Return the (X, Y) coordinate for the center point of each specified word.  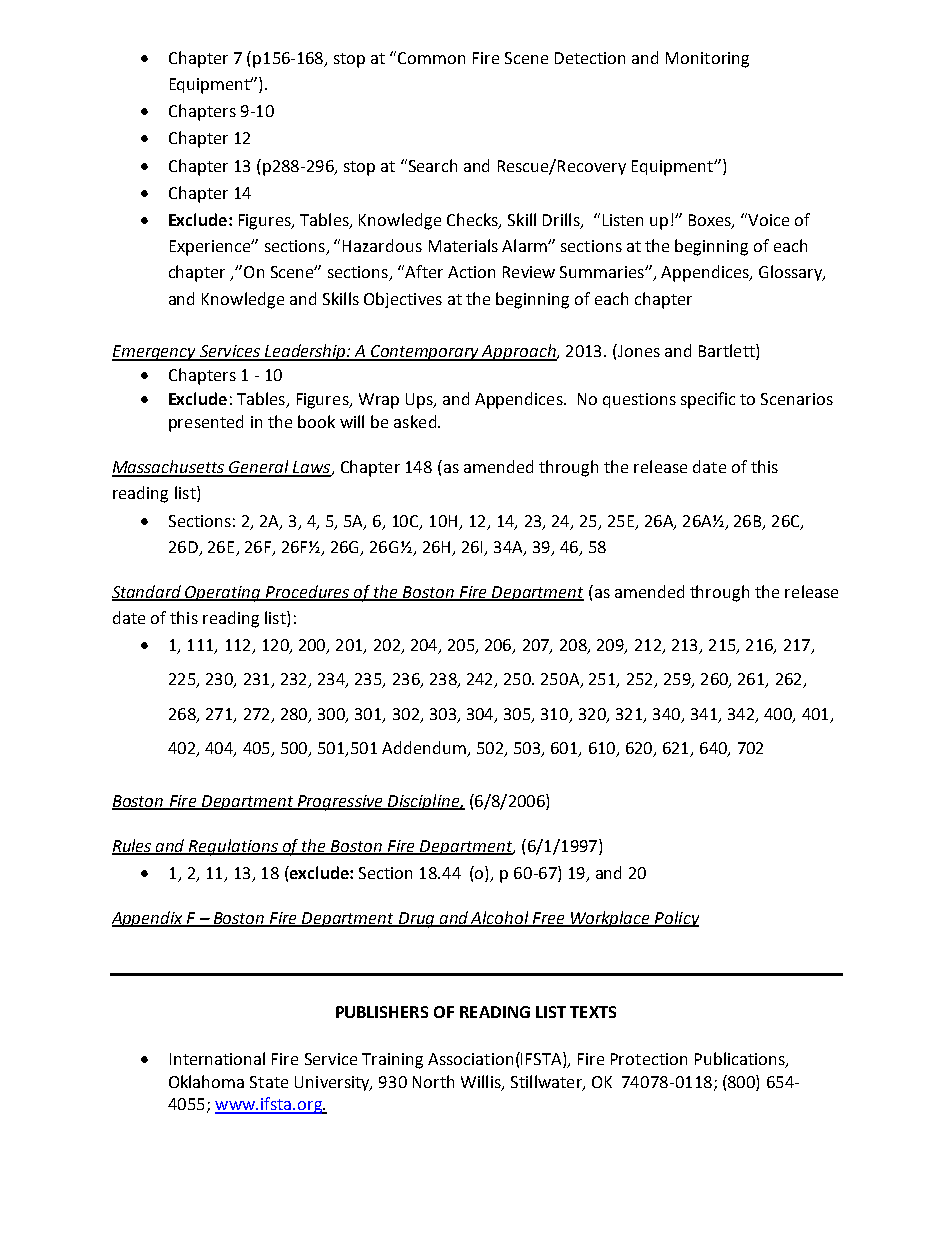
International (217, 1058)
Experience (211, 248)
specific (708, 400)
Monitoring (707, 60)
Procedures (308, 592)
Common (431, 58)
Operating (223, 594)
